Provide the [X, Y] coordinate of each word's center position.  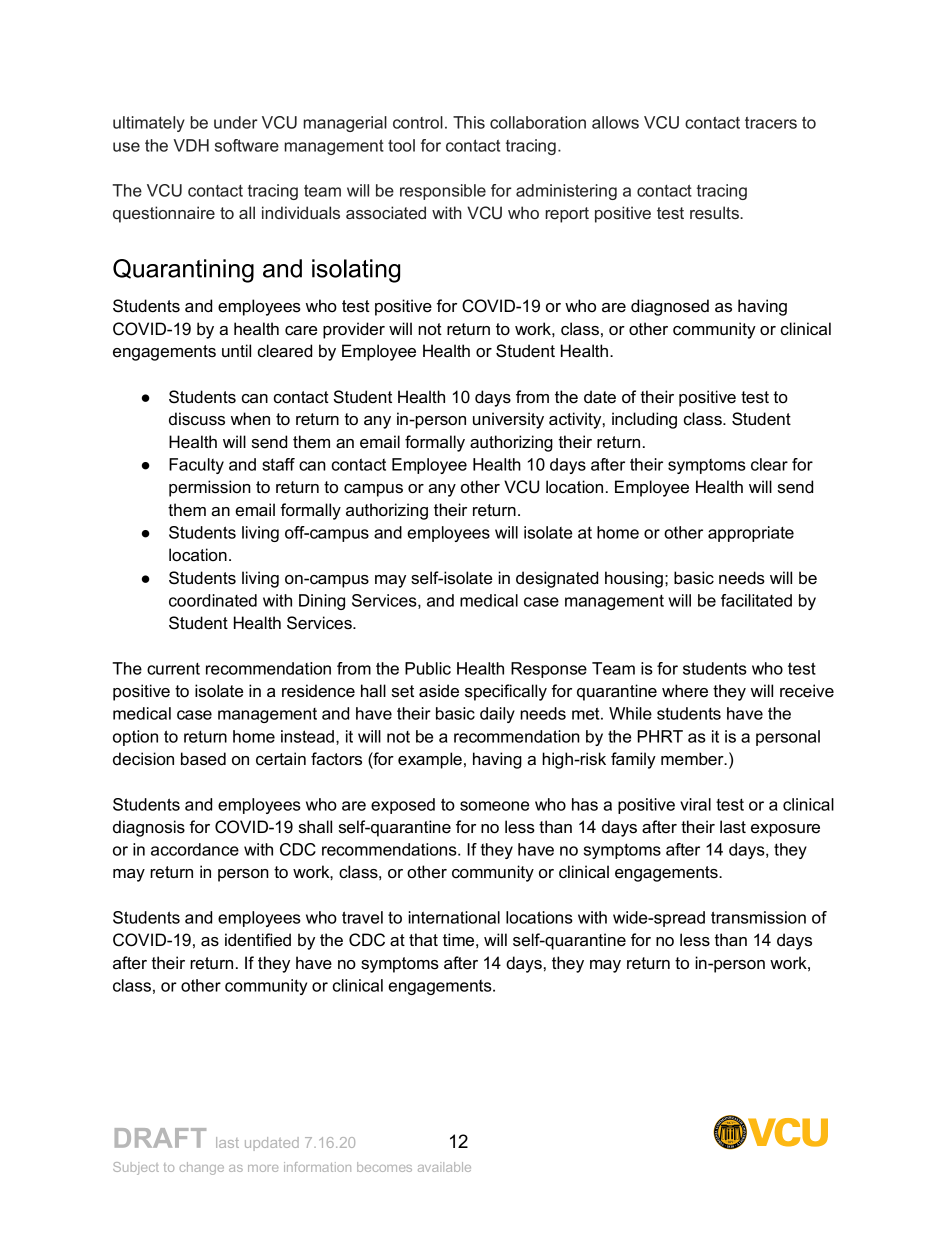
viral [695, 804]
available [444, 1167]
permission [210, 488]
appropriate [751, 534]
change [202, 1168]
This [469, 122]
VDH [191, 145]
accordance [195, 849]
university [508, 420]
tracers [771, 123]
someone [494, 806]
